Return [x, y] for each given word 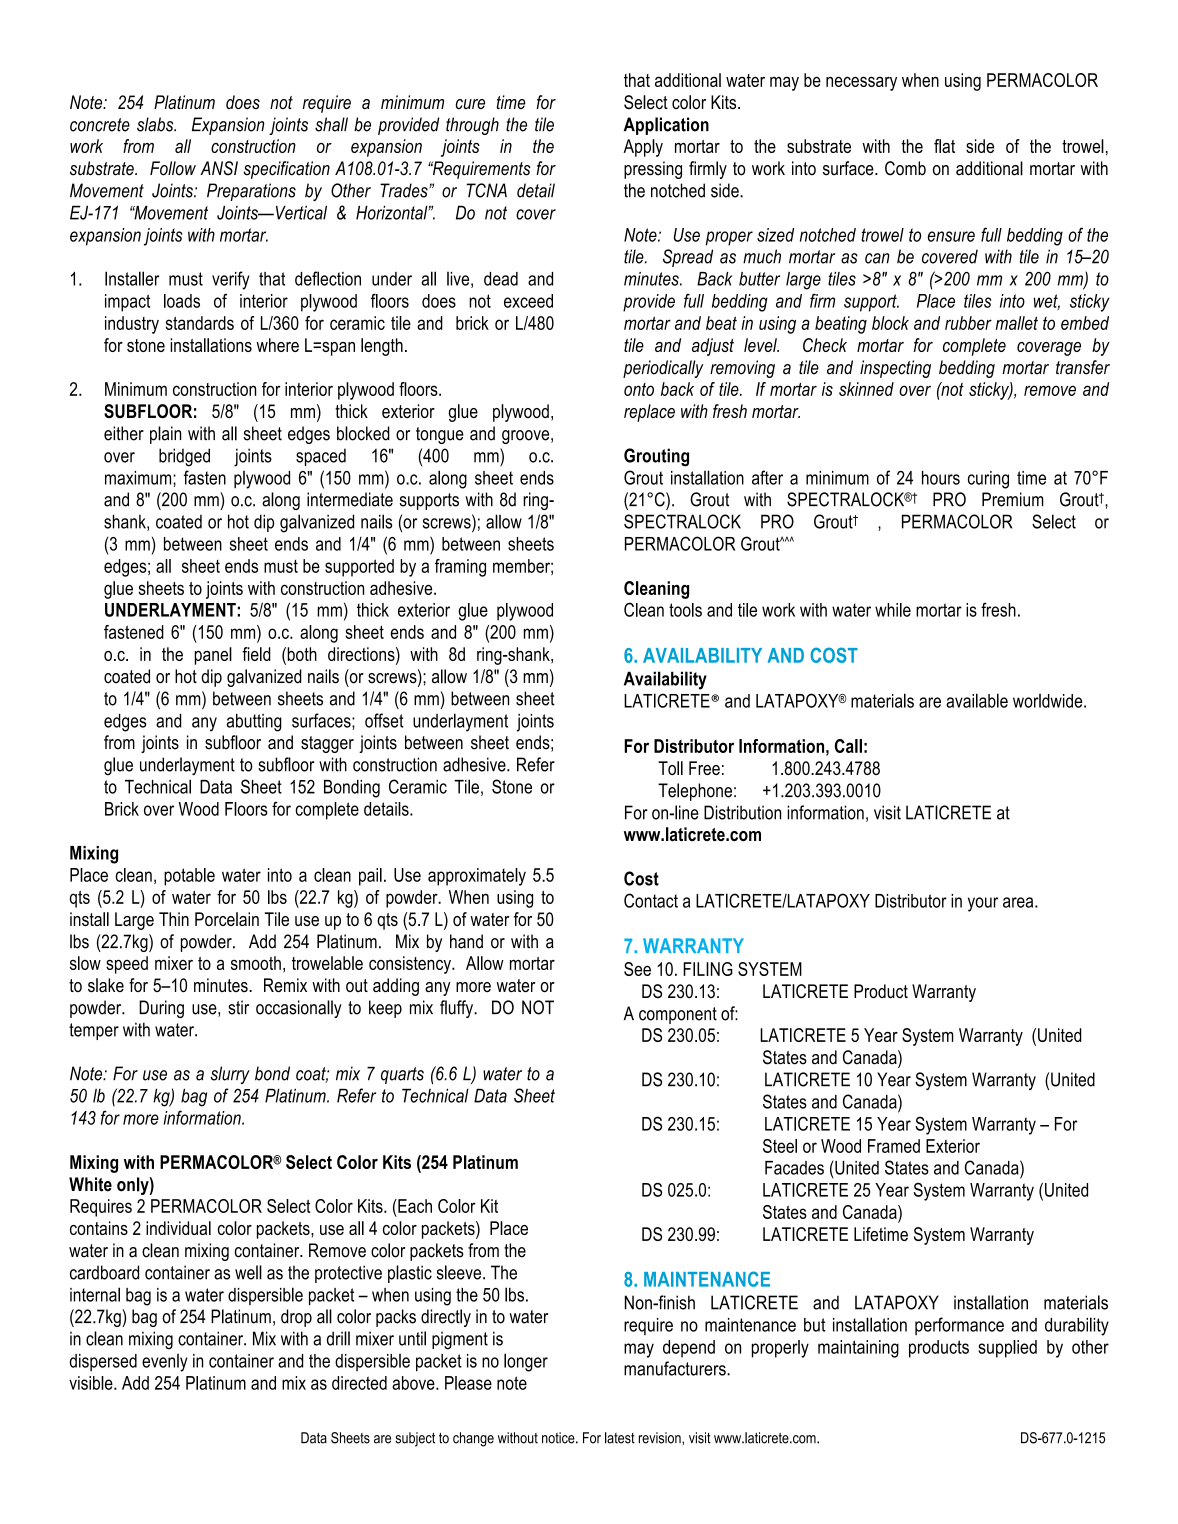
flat [944, 146]
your [983, 904]
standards [200, 323]
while [893, 610]
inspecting [895, 369]
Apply [643, 148]
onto [639, 389]
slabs [156, 124]
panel [213, 656]
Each [414, 1206]
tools [685, 610]
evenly [165, 1363]
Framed [894, 1146]
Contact [651, 900]
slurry [230, 1075]
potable [189, 877]
